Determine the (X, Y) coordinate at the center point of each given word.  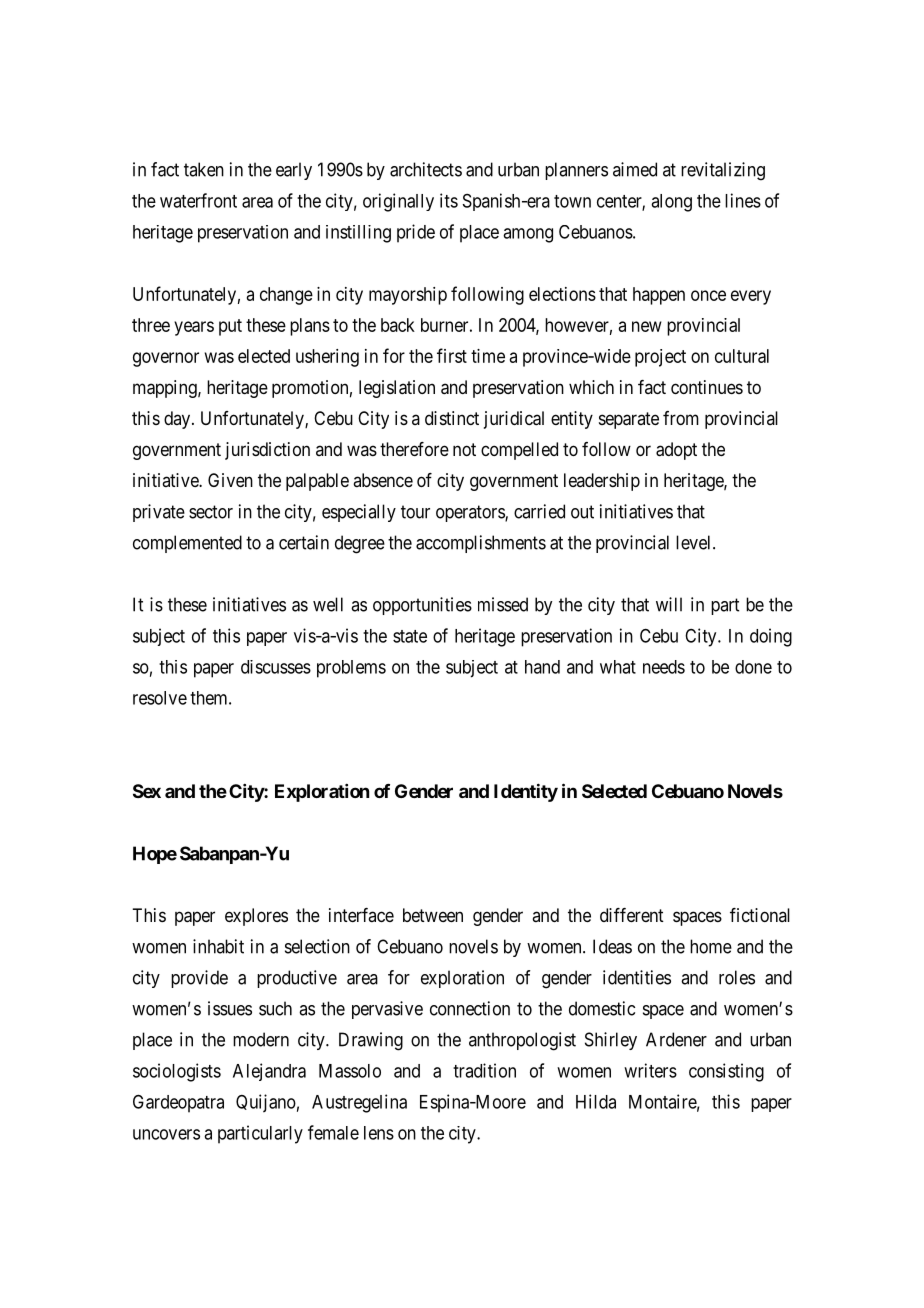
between (433, 915)
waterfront (198, 200)
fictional (760, 915)
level (695, 542)
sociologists (177, 1072)
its (449, 200)
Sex (147, 791)
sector (211, 512)
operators (471, 513)
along (671, 203)
